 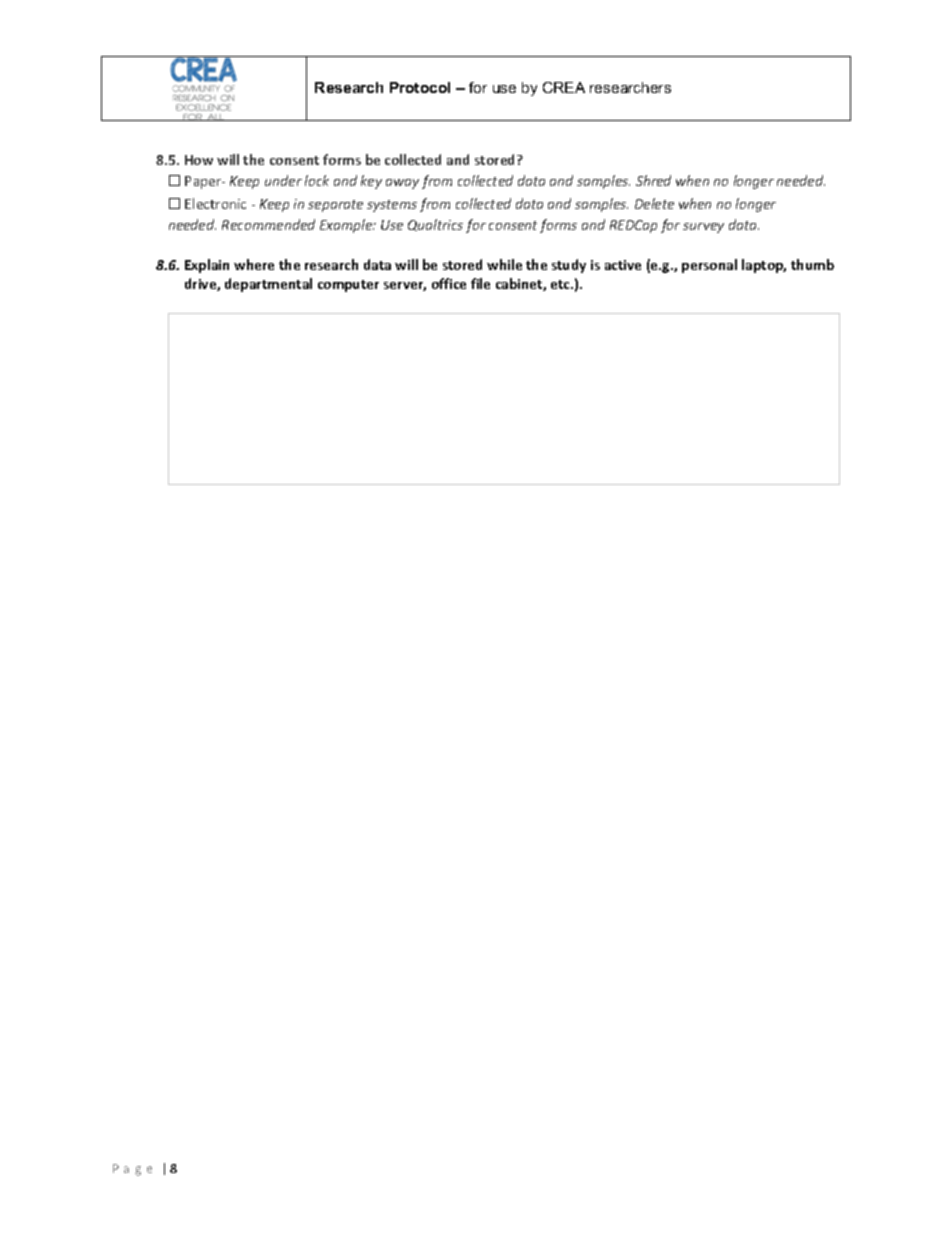 What do you see at coordinates (420, 87) in the screenshot?
I see `Protocol` at bounding box center [420, 87].
